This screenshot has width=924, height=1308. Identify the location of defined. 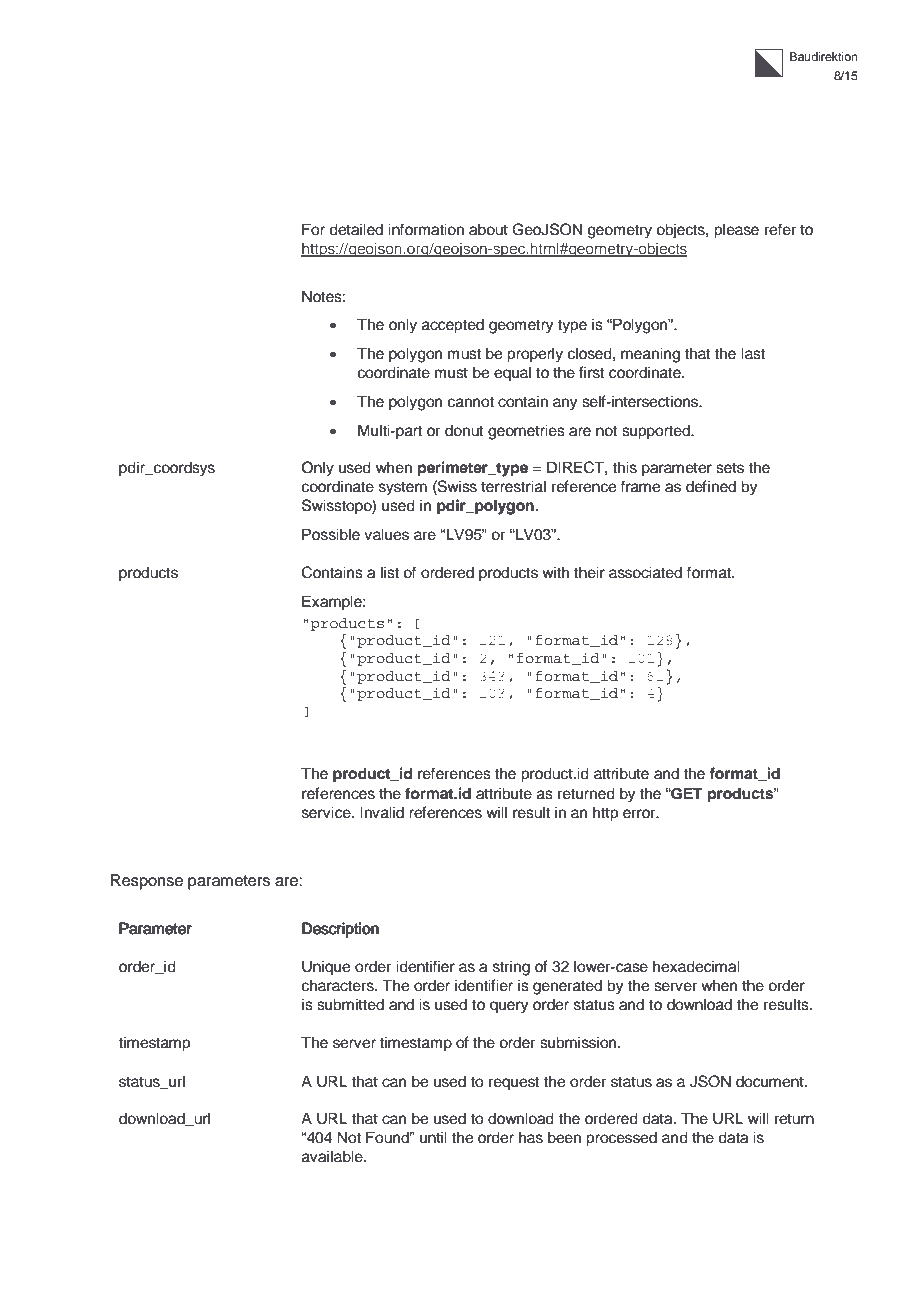
(711, 486).
